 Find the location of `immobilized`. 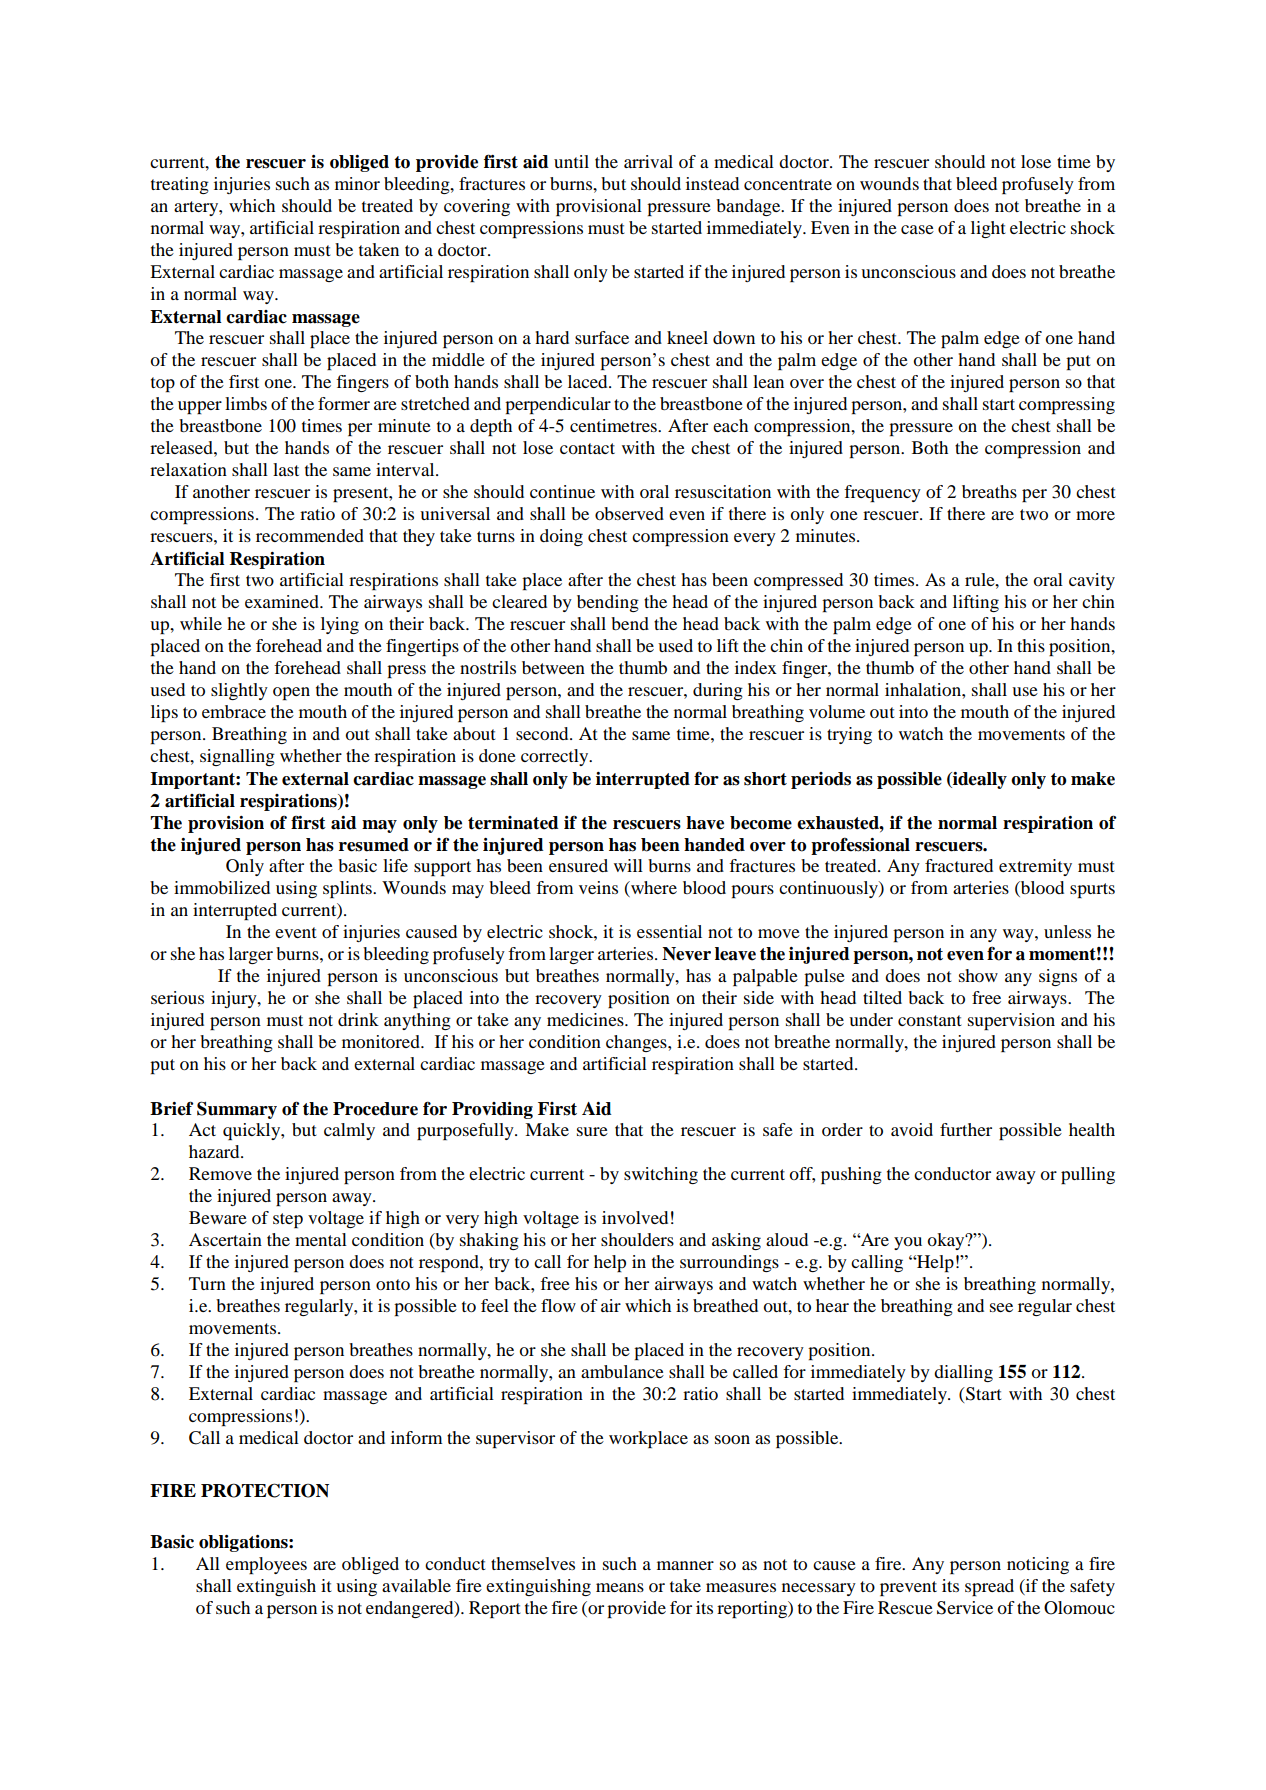

immobilized is located at coordinates (222, 887).
